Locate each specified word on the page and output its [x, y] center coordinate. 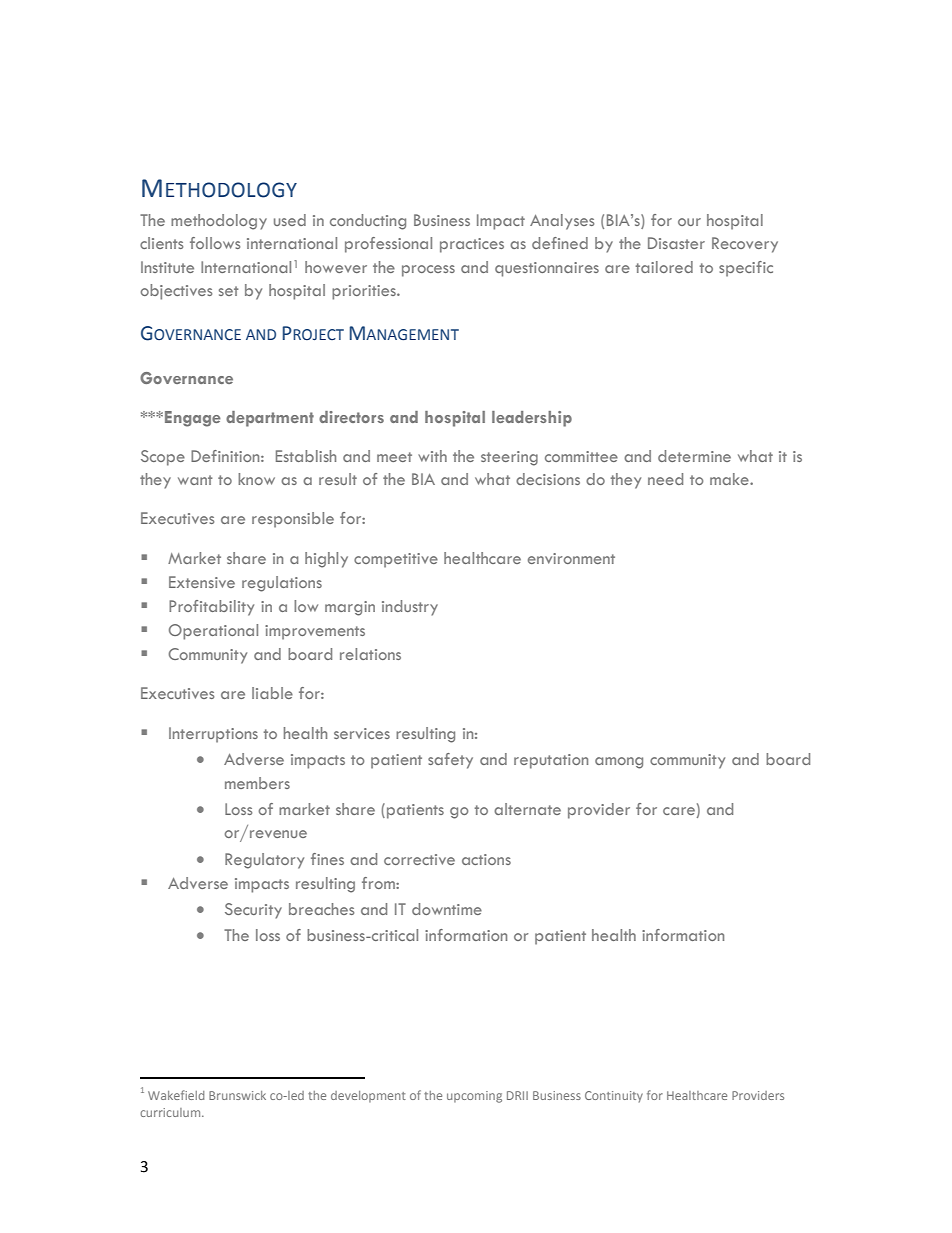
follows [215, 243]
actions [486, 859]
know [256, 479]
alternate [527, 809]
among [619, 763]
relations [370, 654]
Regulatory [264, 861]
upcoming [474, 1097]
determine [694, 456]
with [432, 456]
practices [472, 245]
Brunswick [237, 1095]
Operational [213, 632]
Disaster [676, 243]
